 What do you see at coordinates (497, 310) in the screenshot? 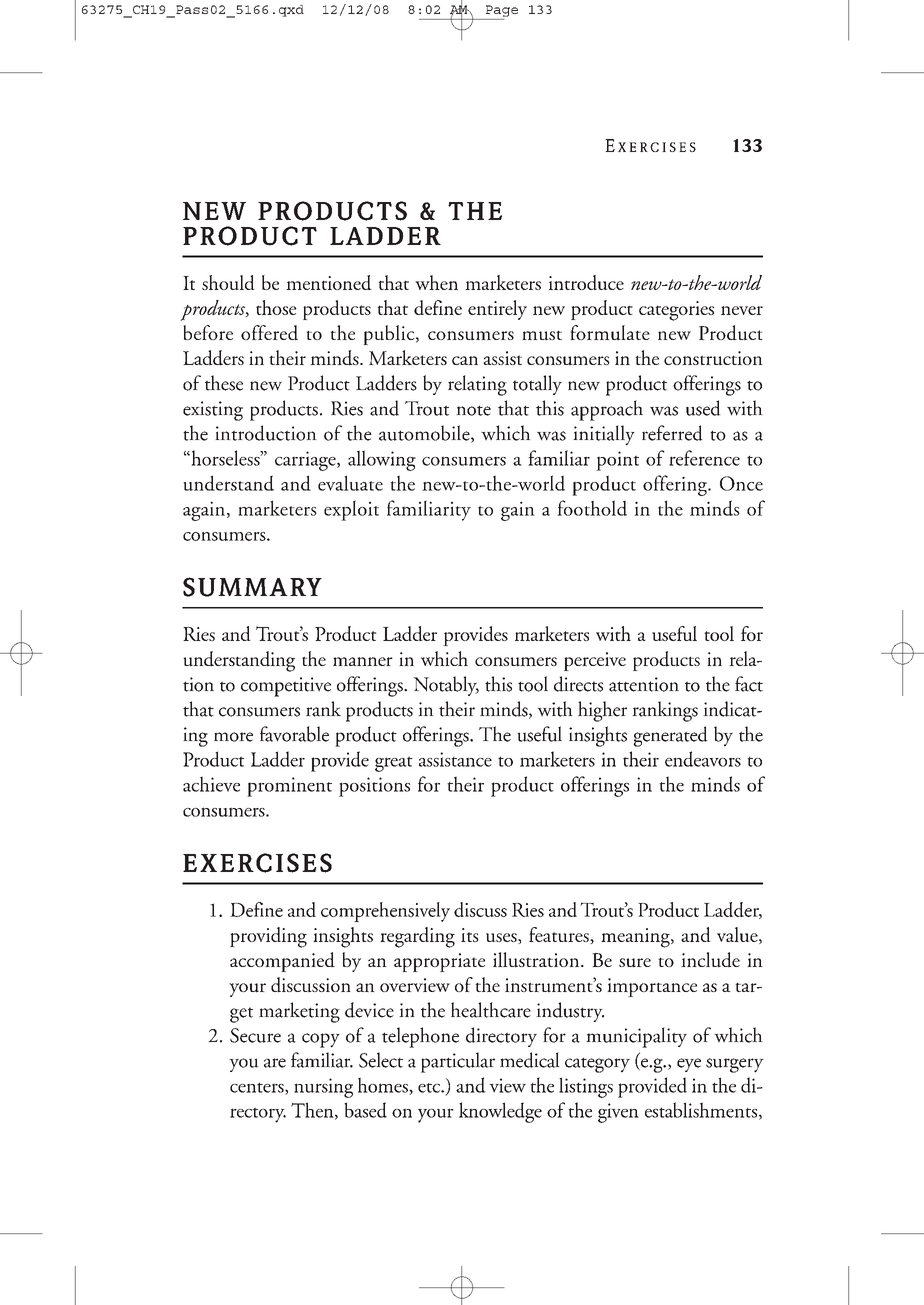
I see `entirely` at bounding box center [497, 310].
